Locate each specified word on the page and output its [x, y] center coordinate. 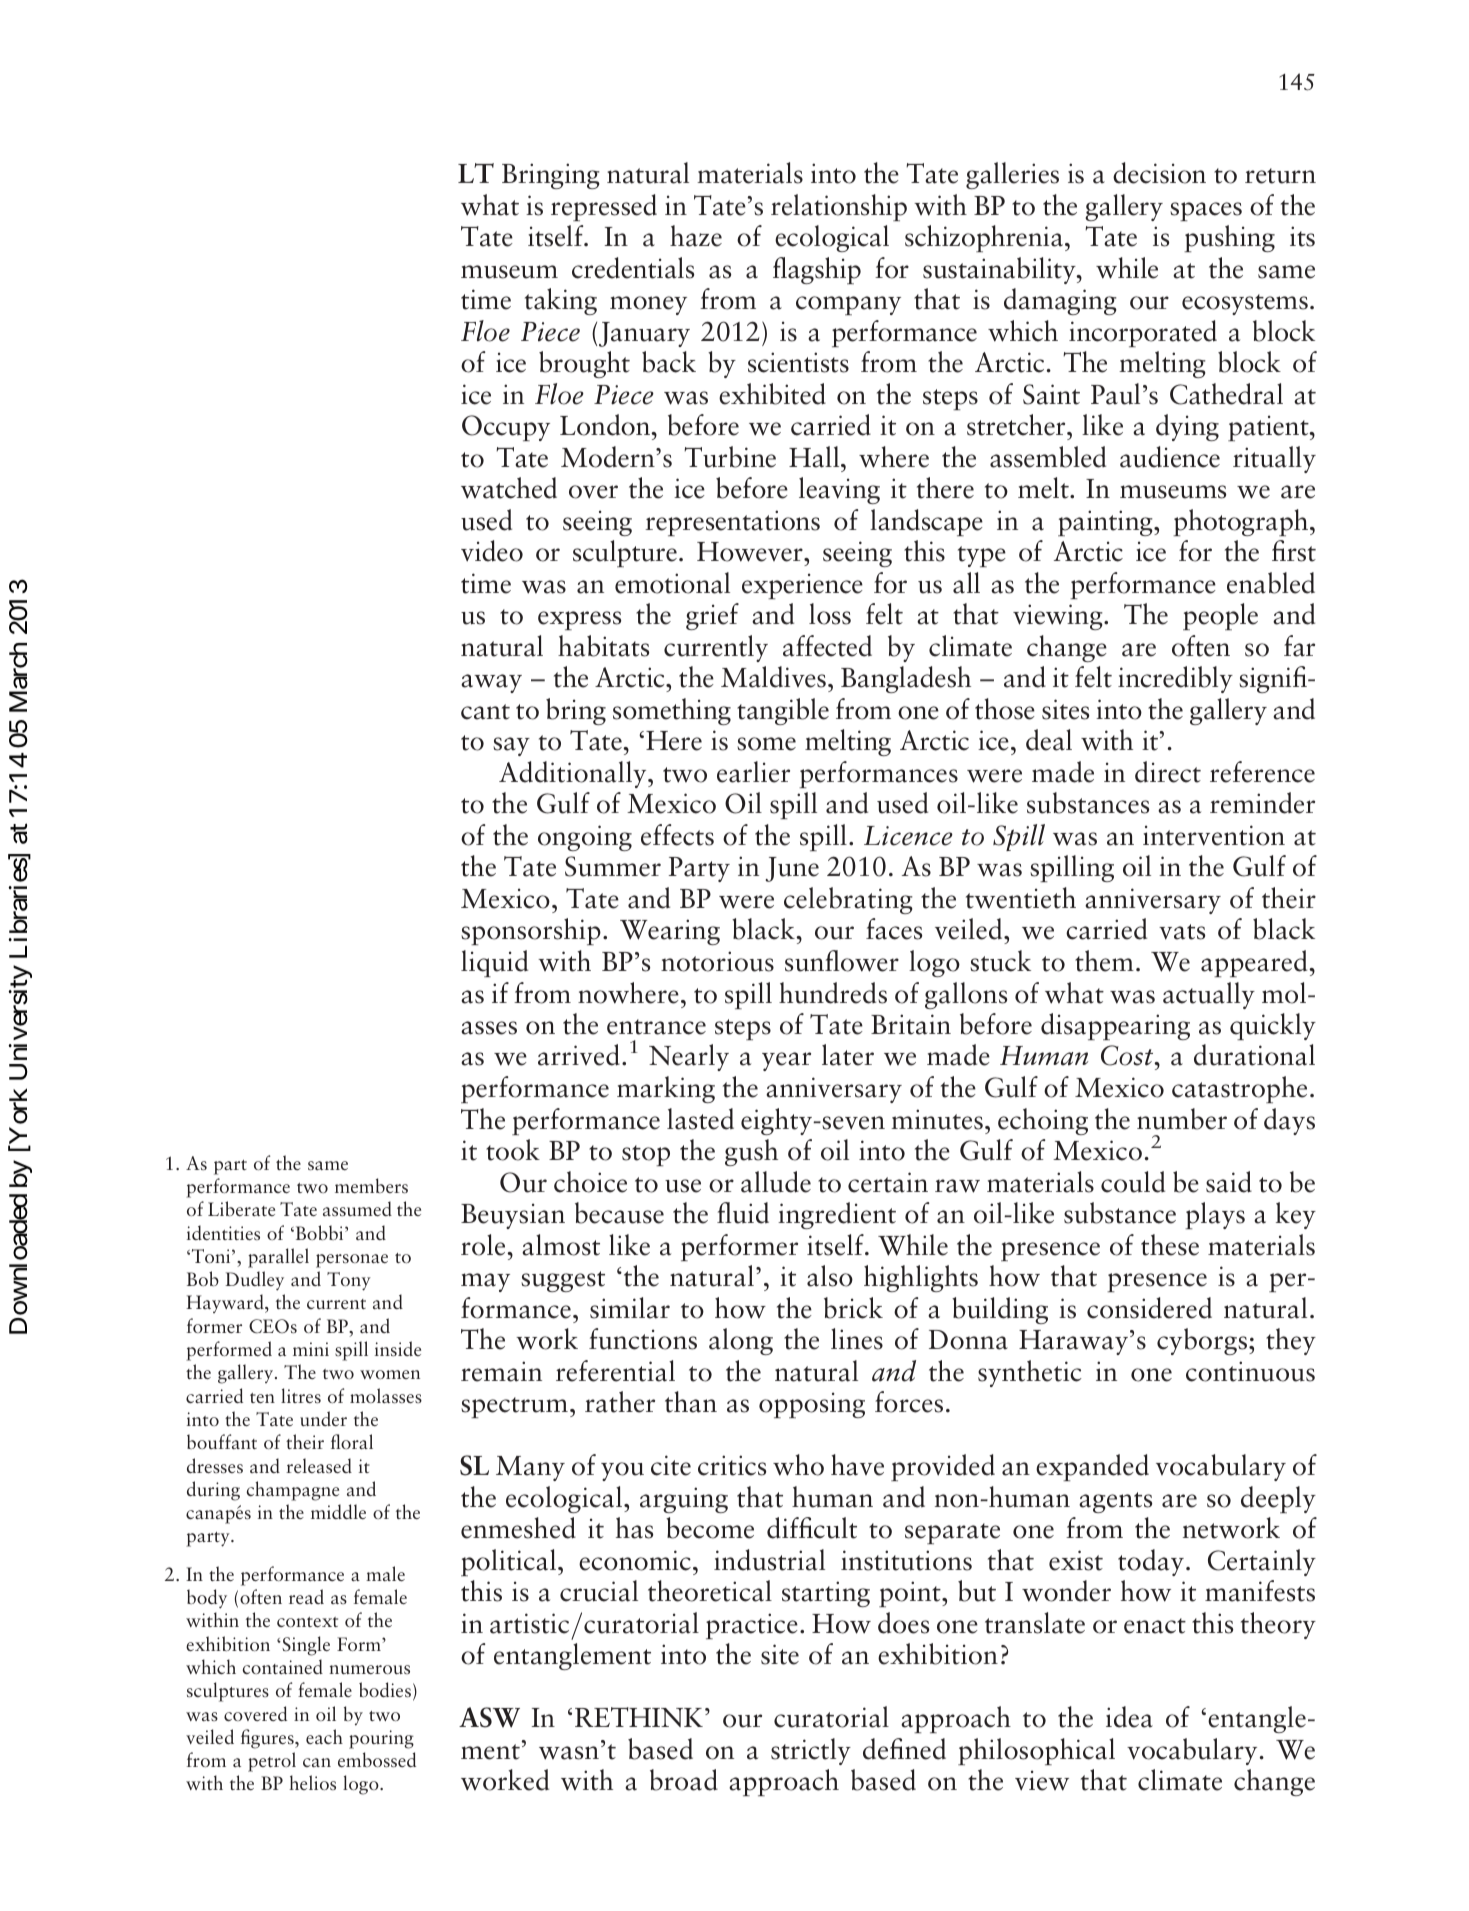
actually [1209, 995]
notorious [717, 961]
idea [1129, 1717]
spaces [1206, 211]
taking [561, 301]
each [324, 1736]
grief [712, 616]
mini [311, 1349]
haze [696, 236]
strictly [811, 1751]
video [492, 551]
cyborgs [1203, 1341]
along [741, 1341]
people [1220, 616]
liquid [494, 963]
